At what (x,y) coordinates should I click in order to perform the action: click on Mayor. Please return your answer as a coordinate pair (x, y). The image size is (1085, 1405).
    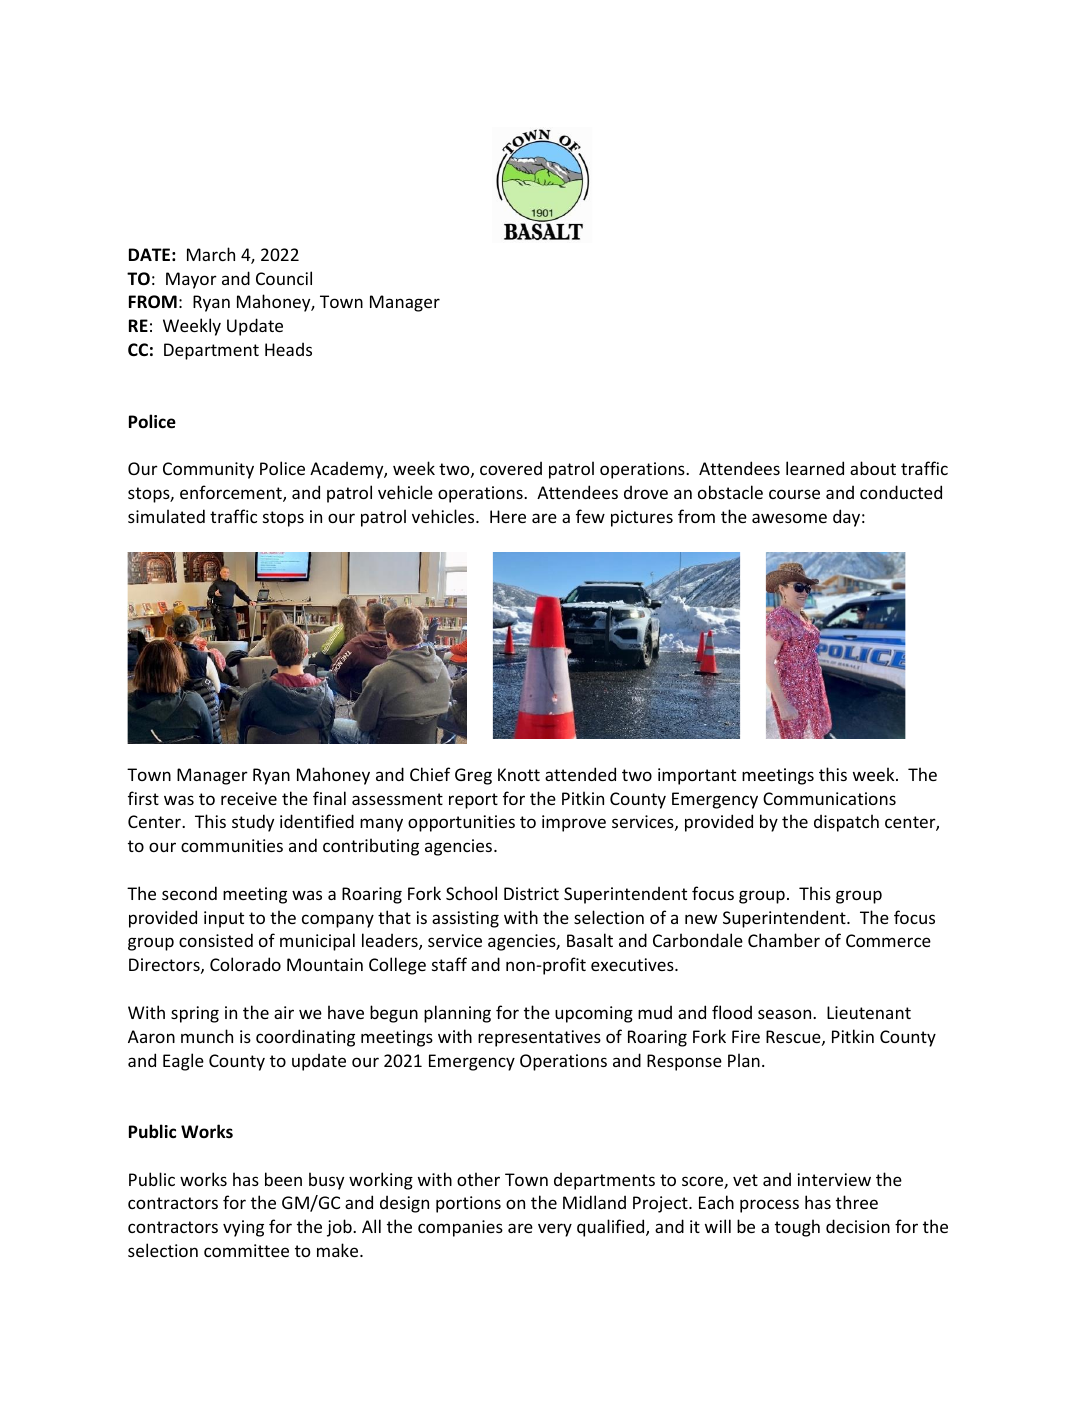
    Looking at the image, I should click on (191, 280).
